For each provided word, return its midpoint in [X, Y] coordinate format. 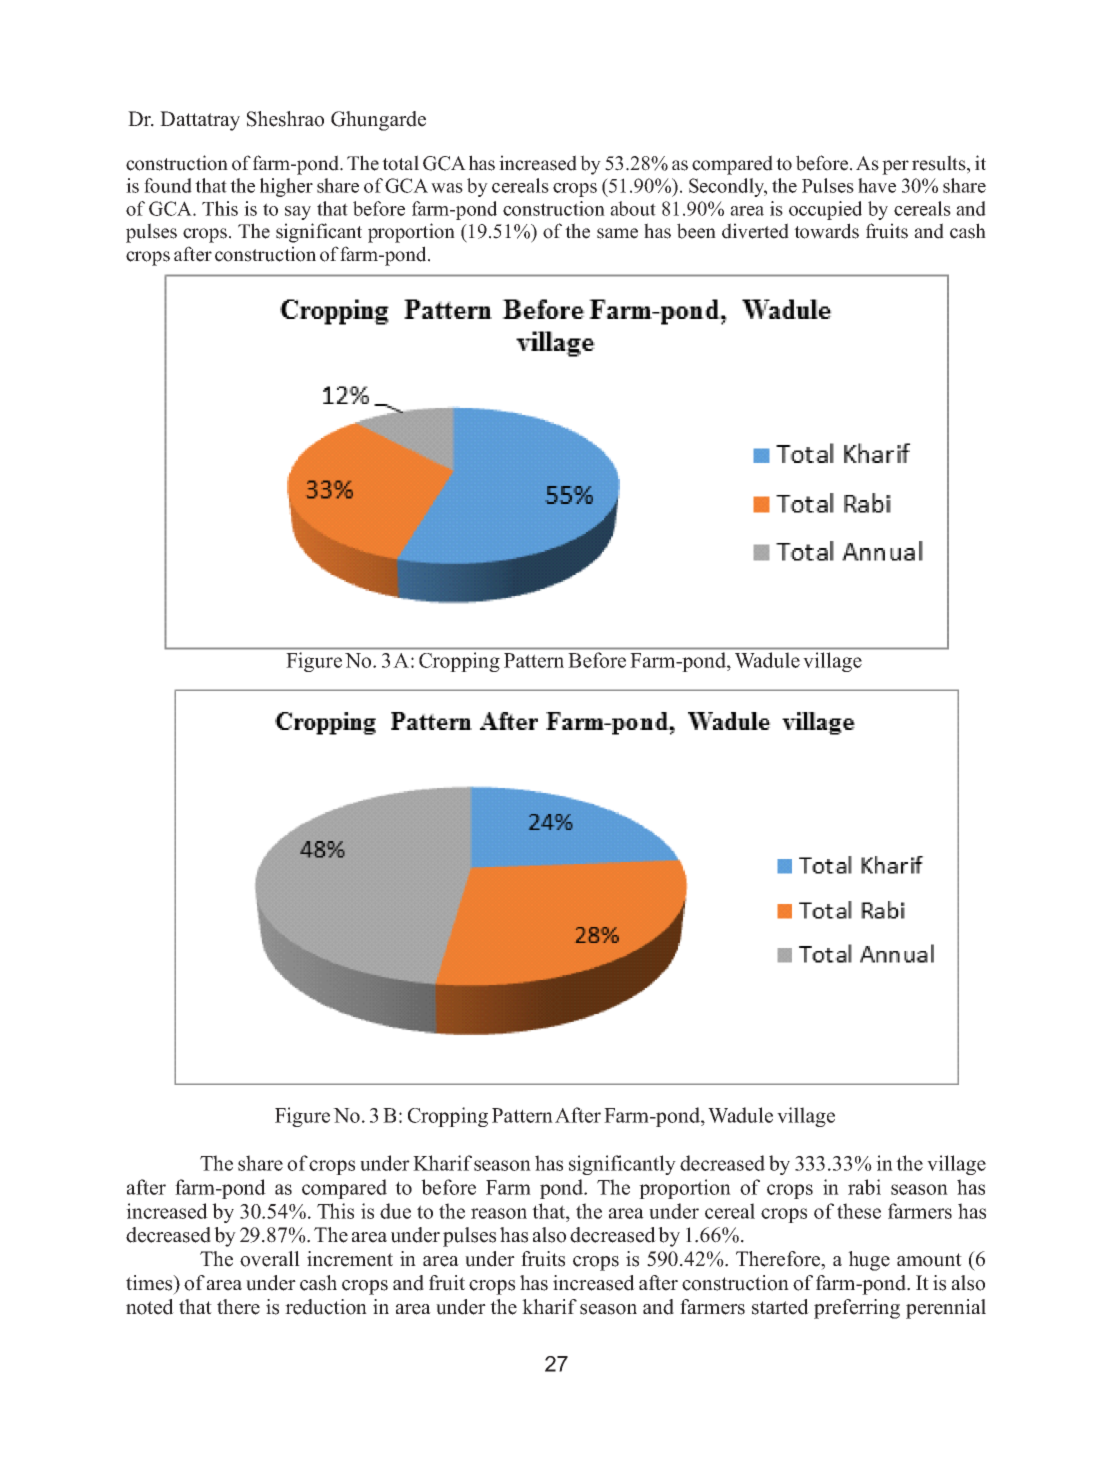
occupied [825, 210]
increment [350, 1259]
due [395, 1211]
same [617, 233]
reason [499, 1213]
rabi [864, 1187]
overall [270, 1259]
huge [869, 1261]
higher [286, 187]
